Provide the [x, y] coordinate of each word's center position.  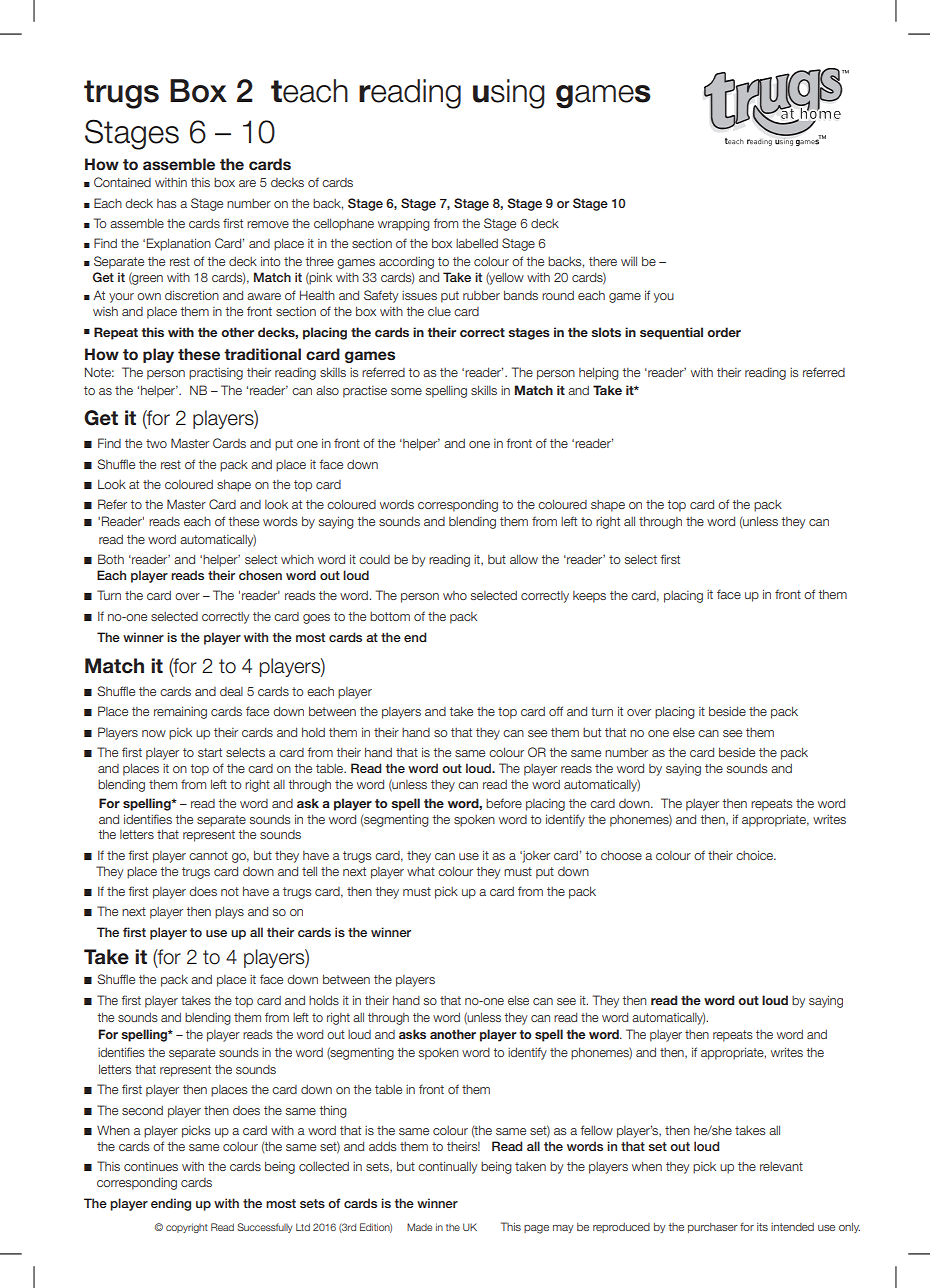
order [724, 332]
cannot [208, 855]
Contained [122, 182]
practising [216, 374]
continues [151, 1166]
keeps [589, 597]
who [455, 595]
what [421, 871]
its [762, 1227]
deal [231, 691]
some [406, 391]
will [629, 261]
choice [755, 855]
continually [447, 1167]
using [509, 94]
